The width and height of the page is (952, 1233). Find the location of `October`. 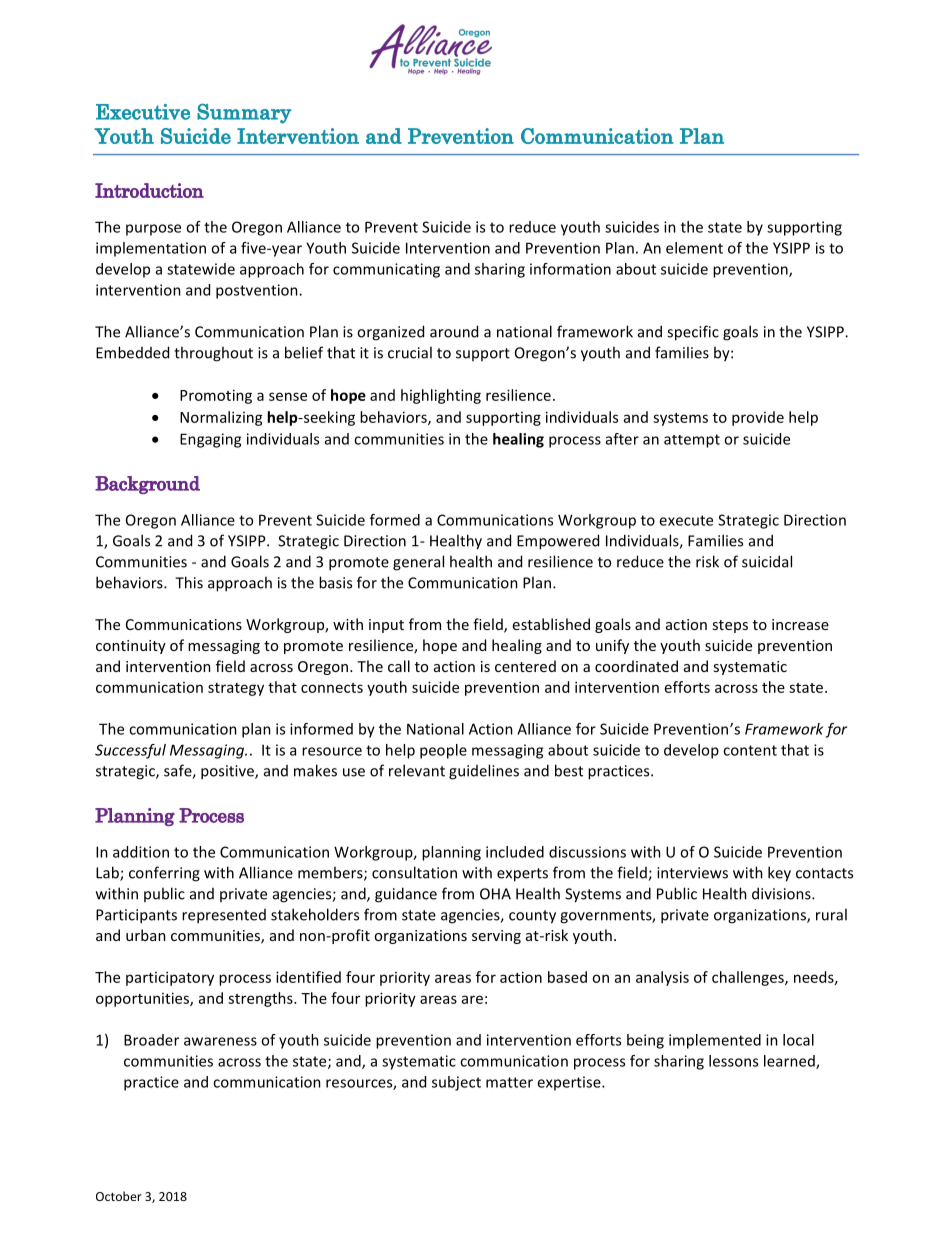

October is located at coordinates (119, 1196).
